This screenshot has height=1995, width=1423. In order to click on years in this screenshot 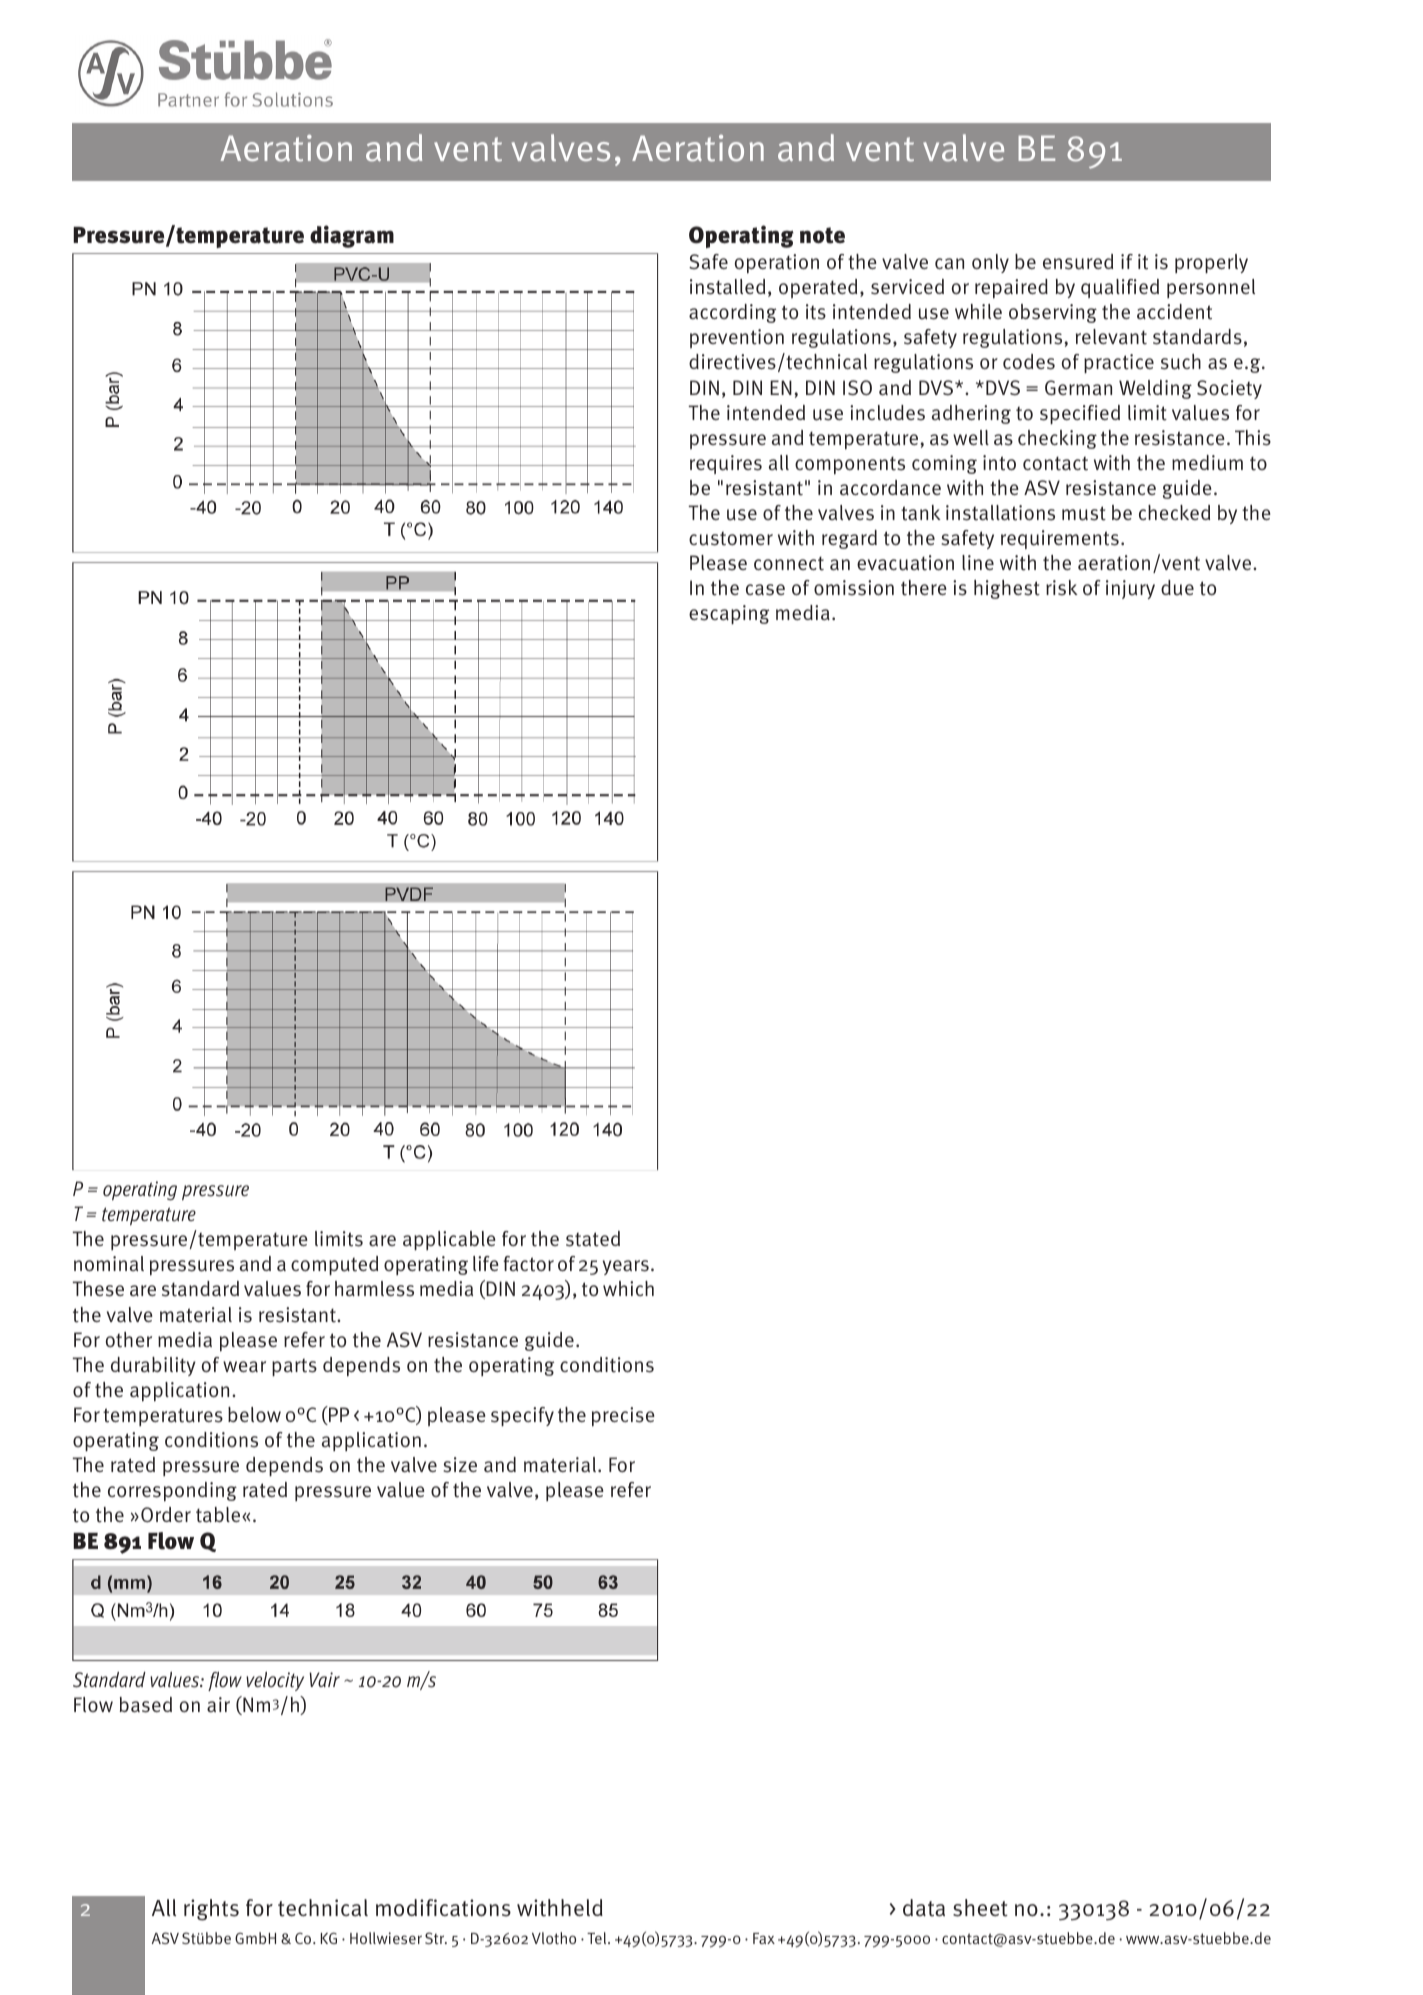, I will do `click(626, 1267)`.
